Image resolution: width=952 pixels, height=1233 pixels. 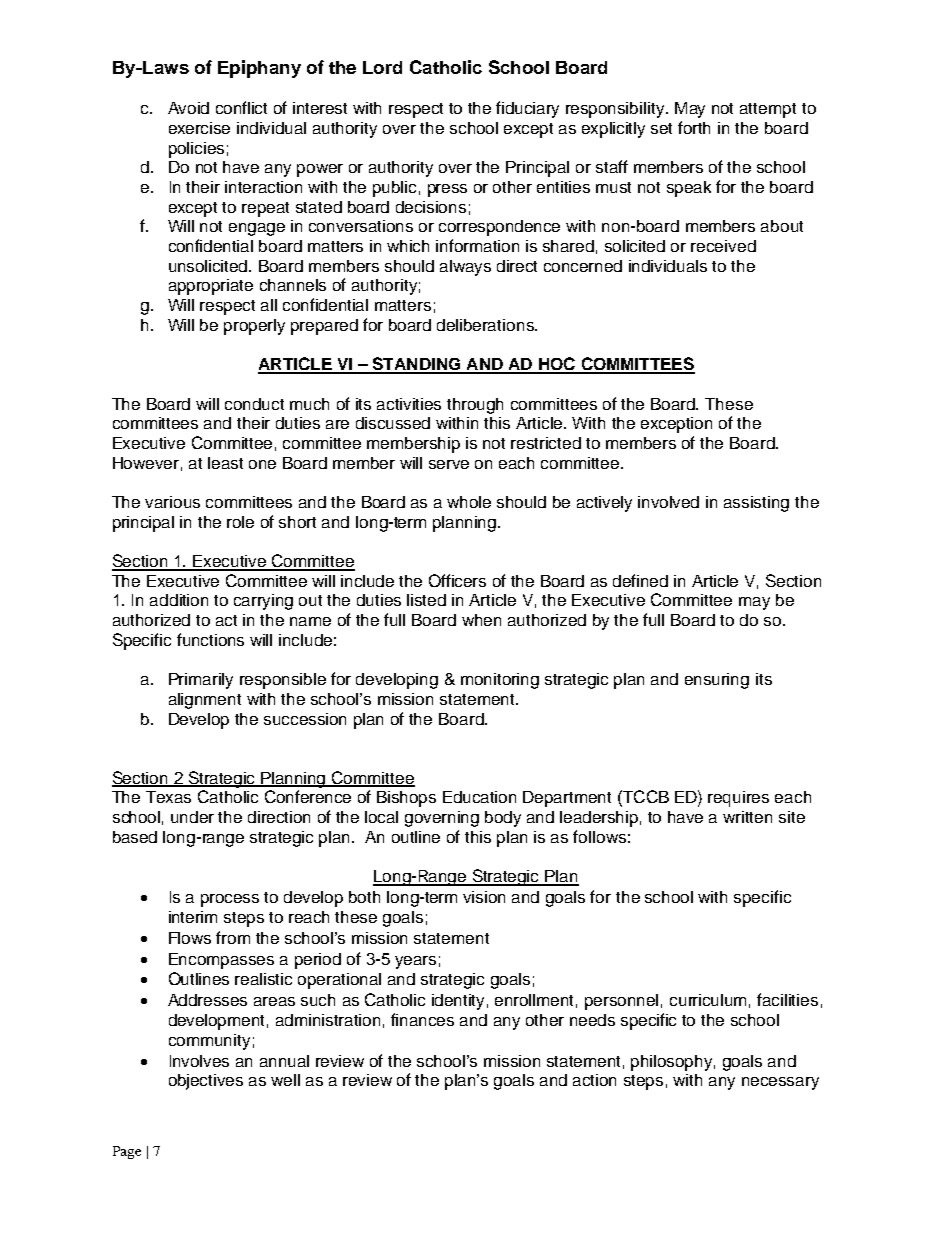 What do you see at coordinates (479, 797) in the page?
I see `Education` at bounding box center [479, 797].
